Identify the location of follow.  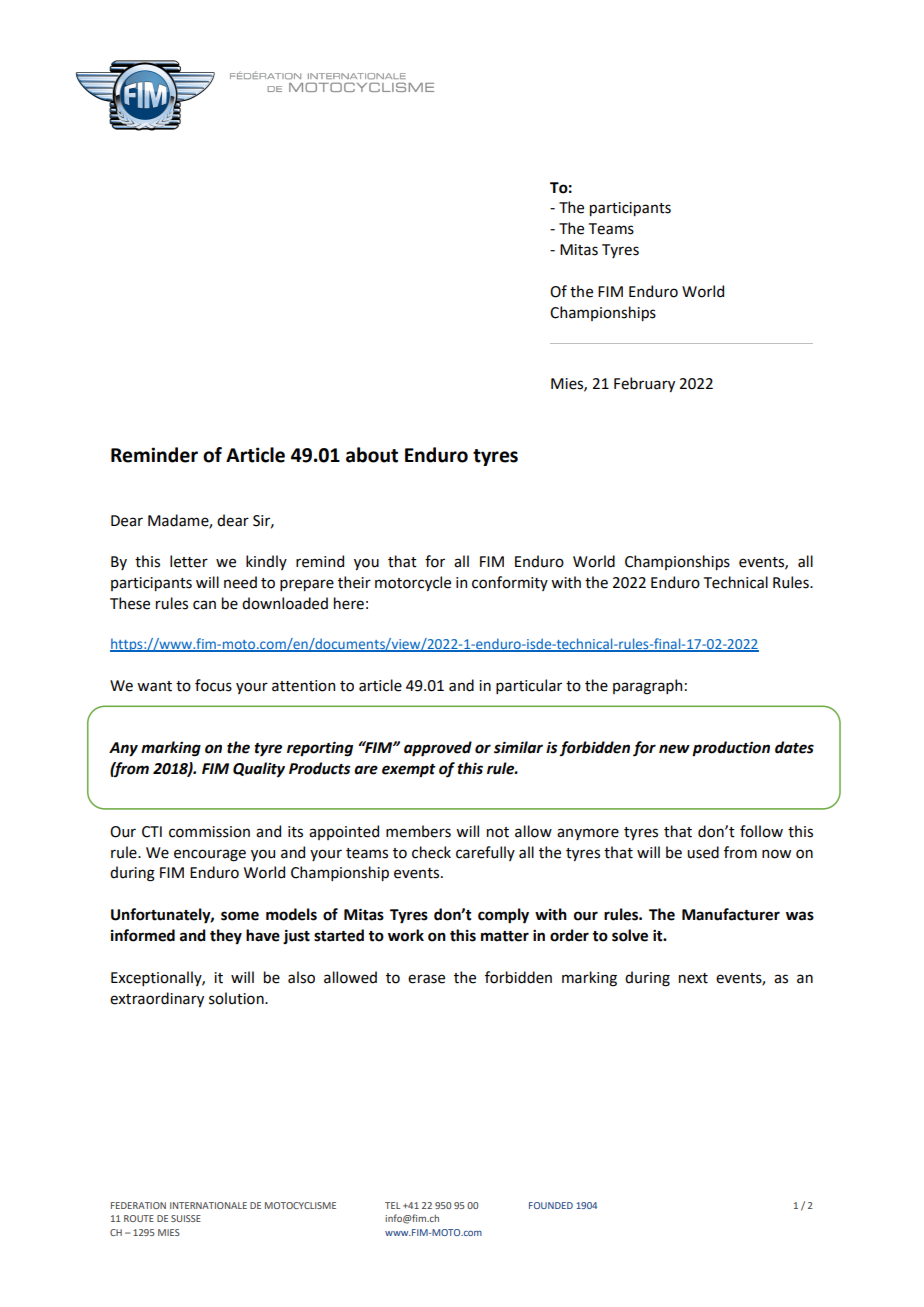
(761, 831).
